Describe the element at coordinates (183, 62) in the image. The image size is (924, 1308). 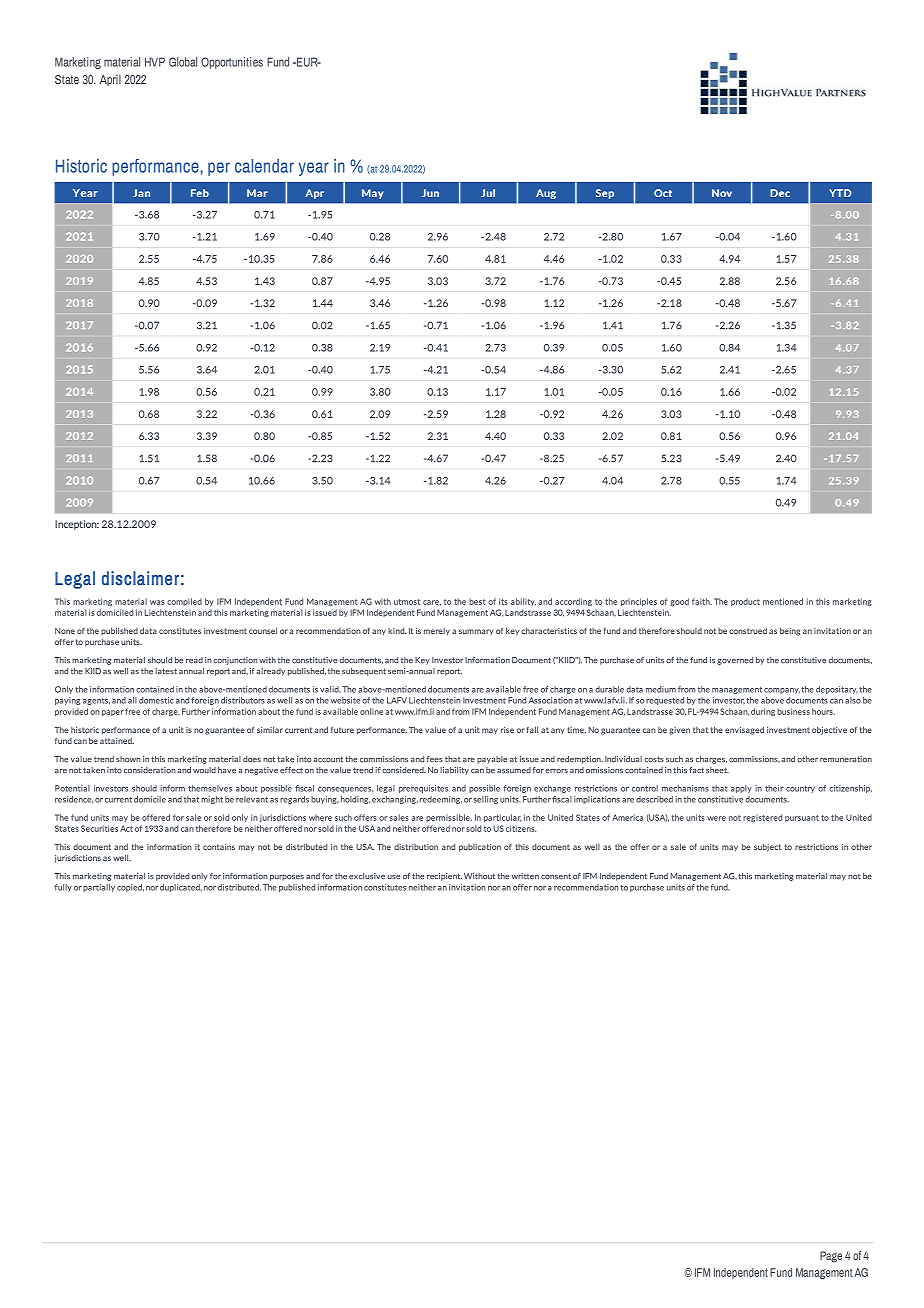
I see `Global` at that location.
